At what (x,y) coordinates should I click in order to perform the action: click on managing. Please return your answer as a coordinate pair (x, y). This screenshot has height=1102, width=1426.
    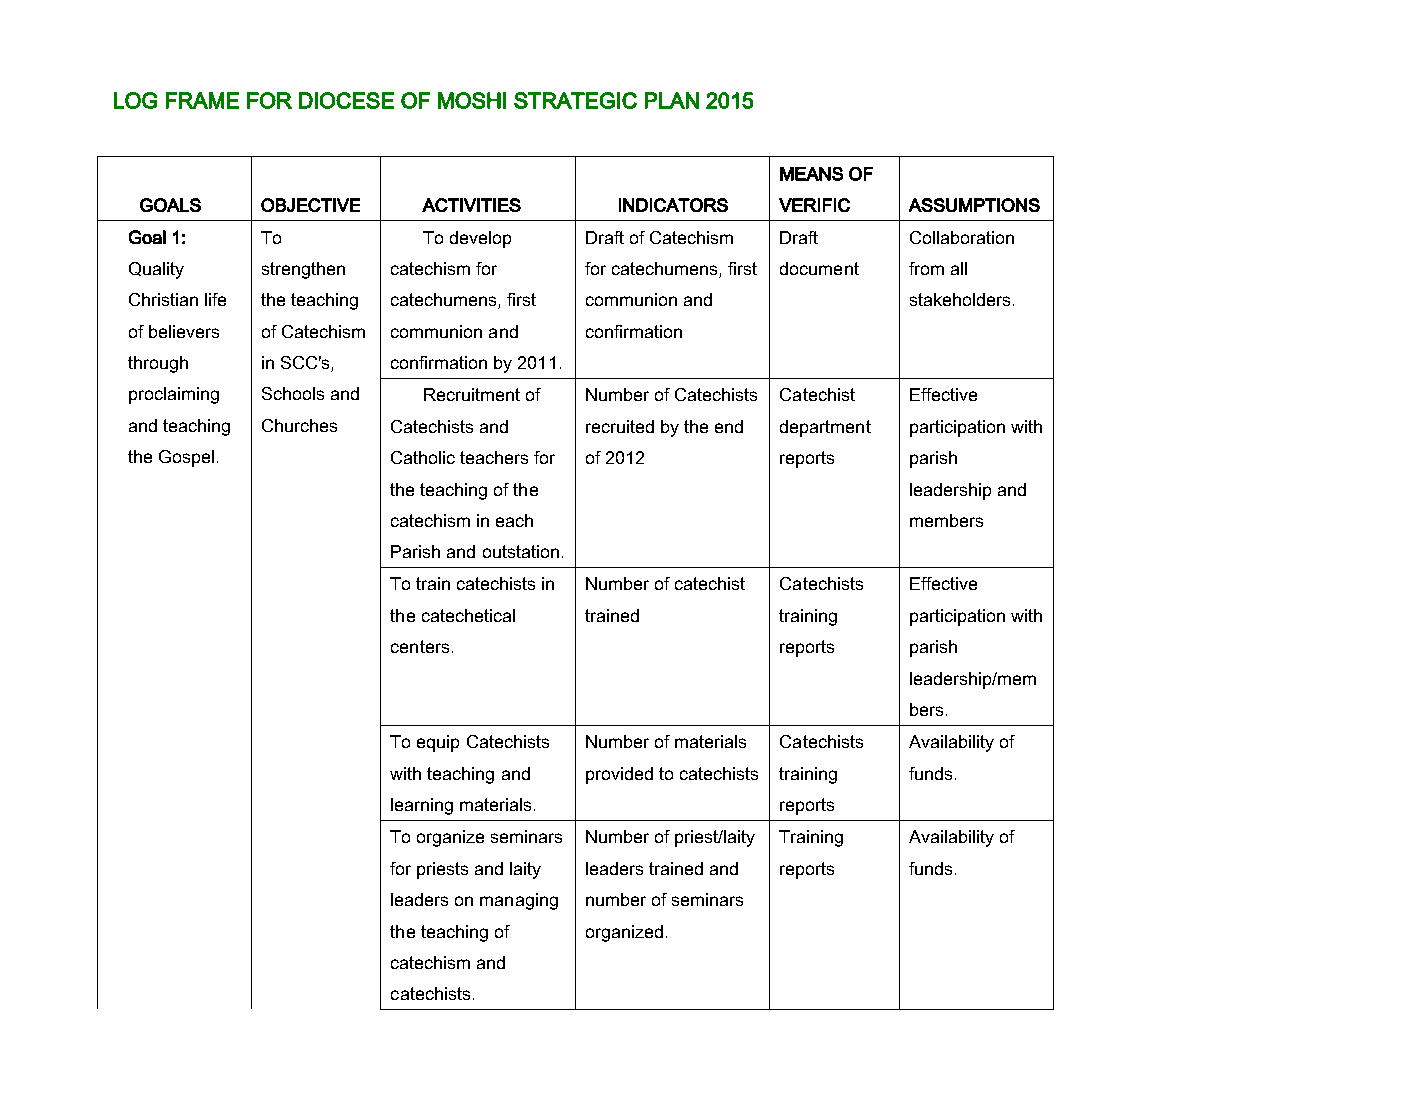
    Looking at the image, I should click on (519, 901).
